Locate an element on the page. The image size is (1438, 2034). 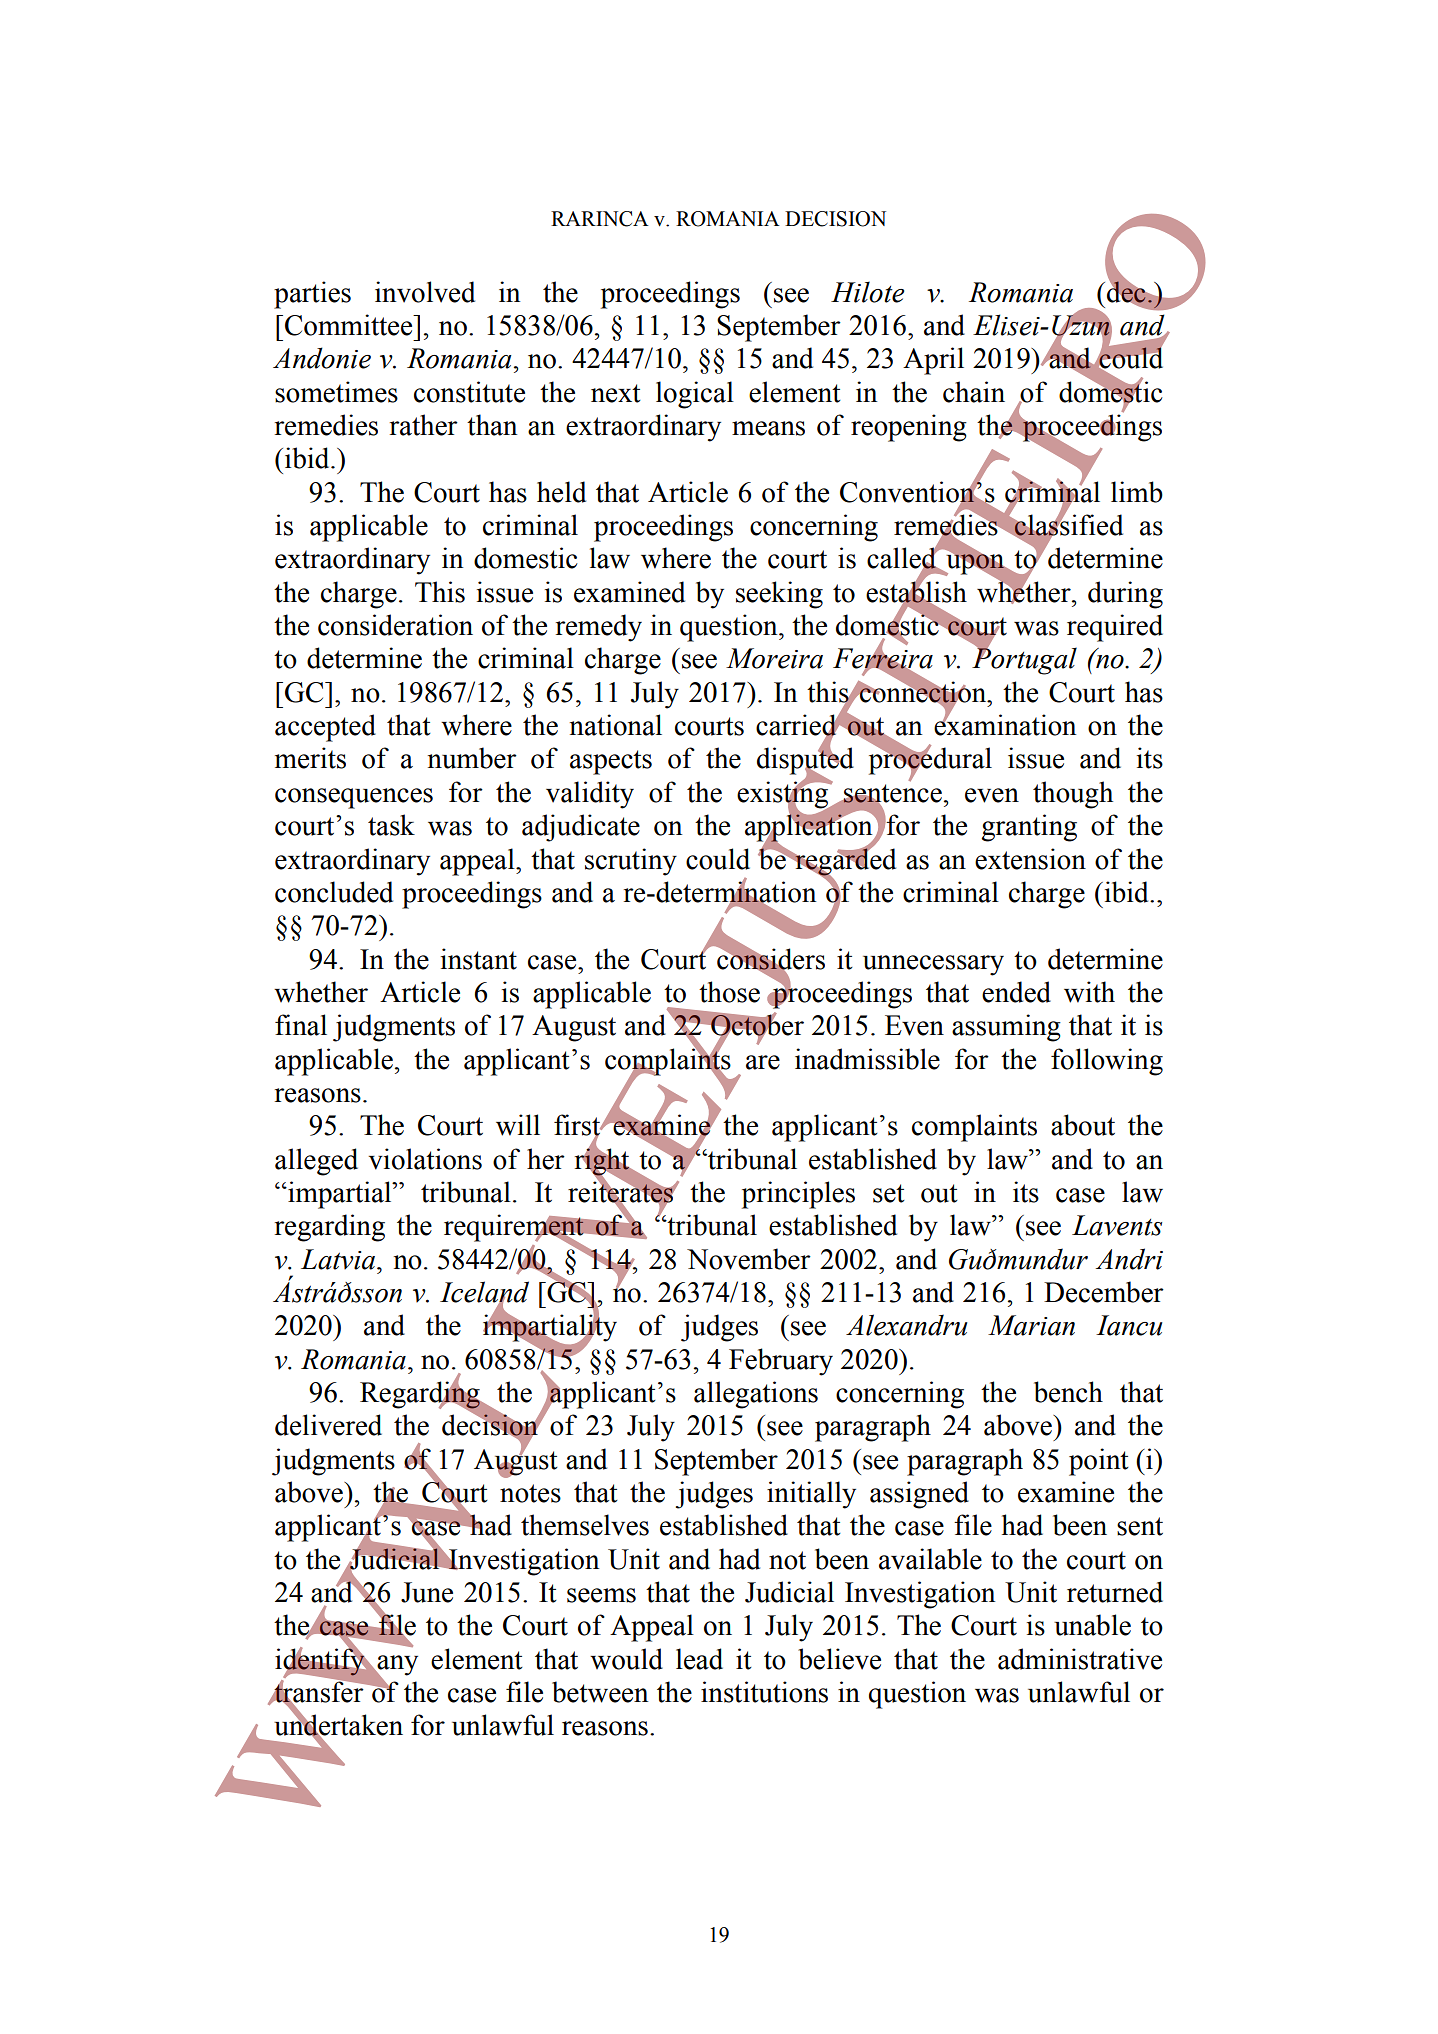
undertaken is located at coordinates (338, 1725).
